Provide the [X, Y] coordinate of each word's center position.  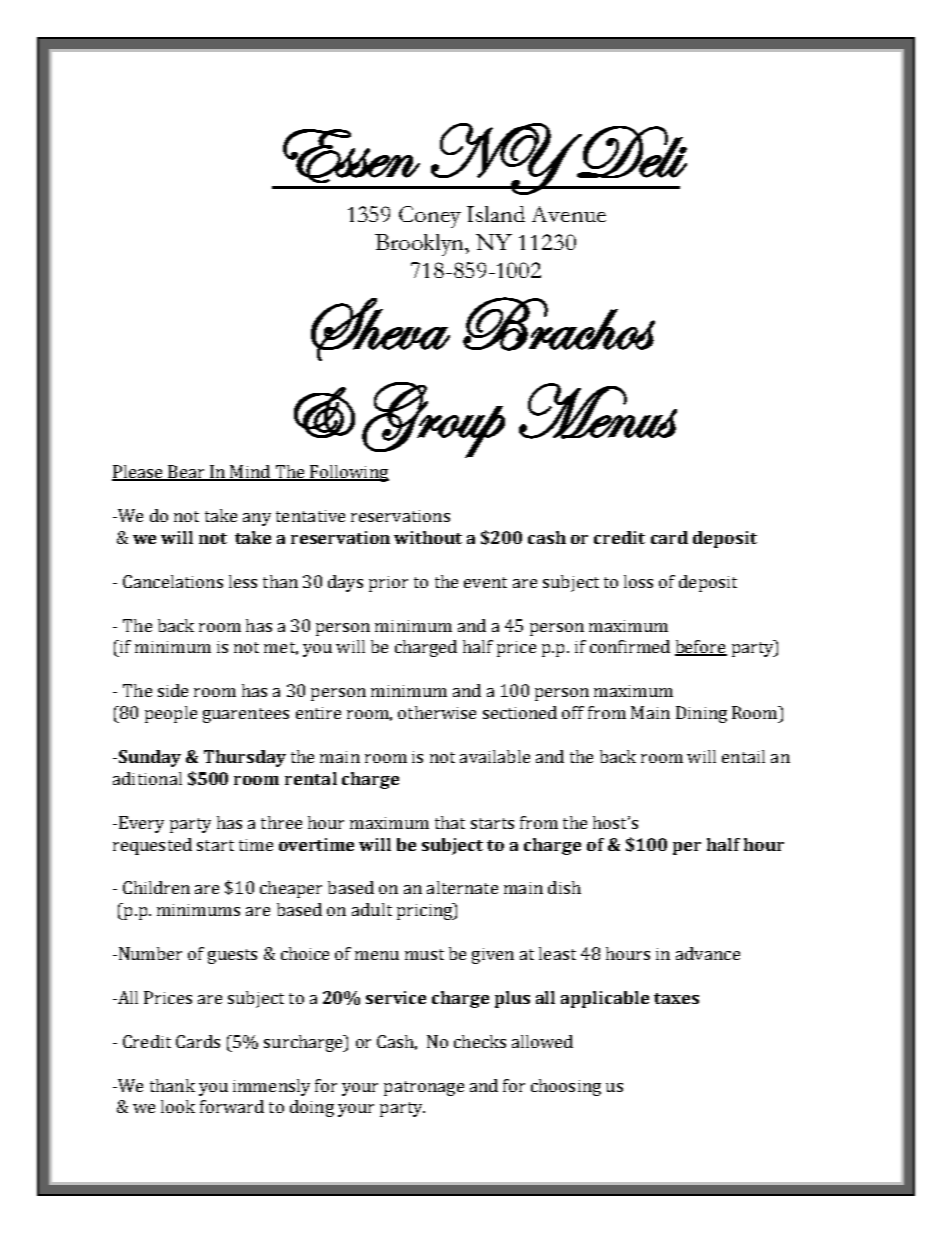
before [701, 648]
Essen [351, 156]
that [450, 822]
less [243, 581]
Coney [430, 217]
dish [564, 887]
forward [232, 1106]
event [485, 582]
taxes [676, 998]
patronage [424, 1088]
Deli [631, 152]
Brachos [559, 324]
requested [152, 846]
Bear [186, 473]
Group [433, 420]
